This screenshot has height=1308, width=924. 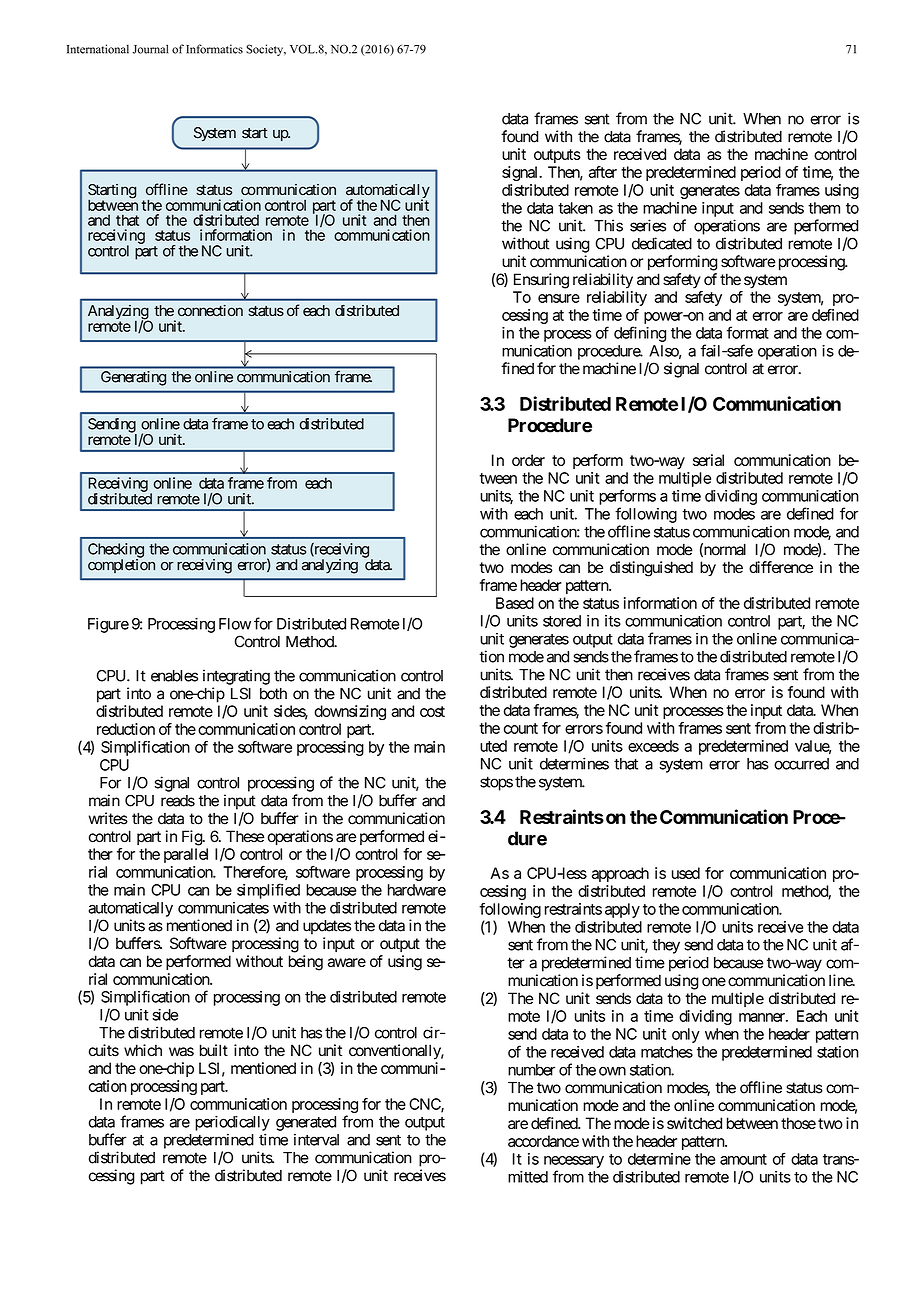 I want to click on Journal, so click(x=150, y=49).
